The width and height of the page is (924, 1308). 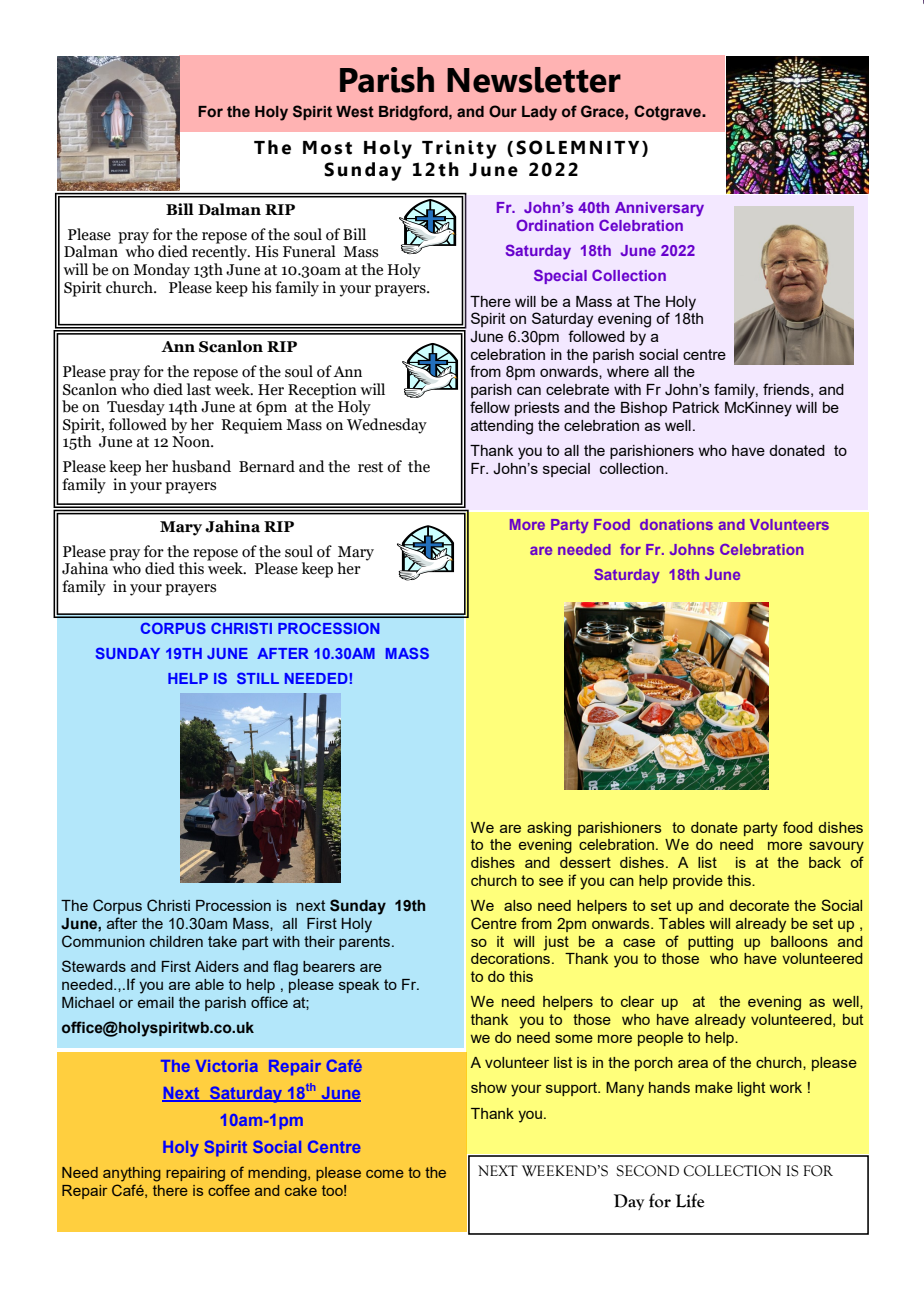 I want to click on West, so click(x=355, y=112).
